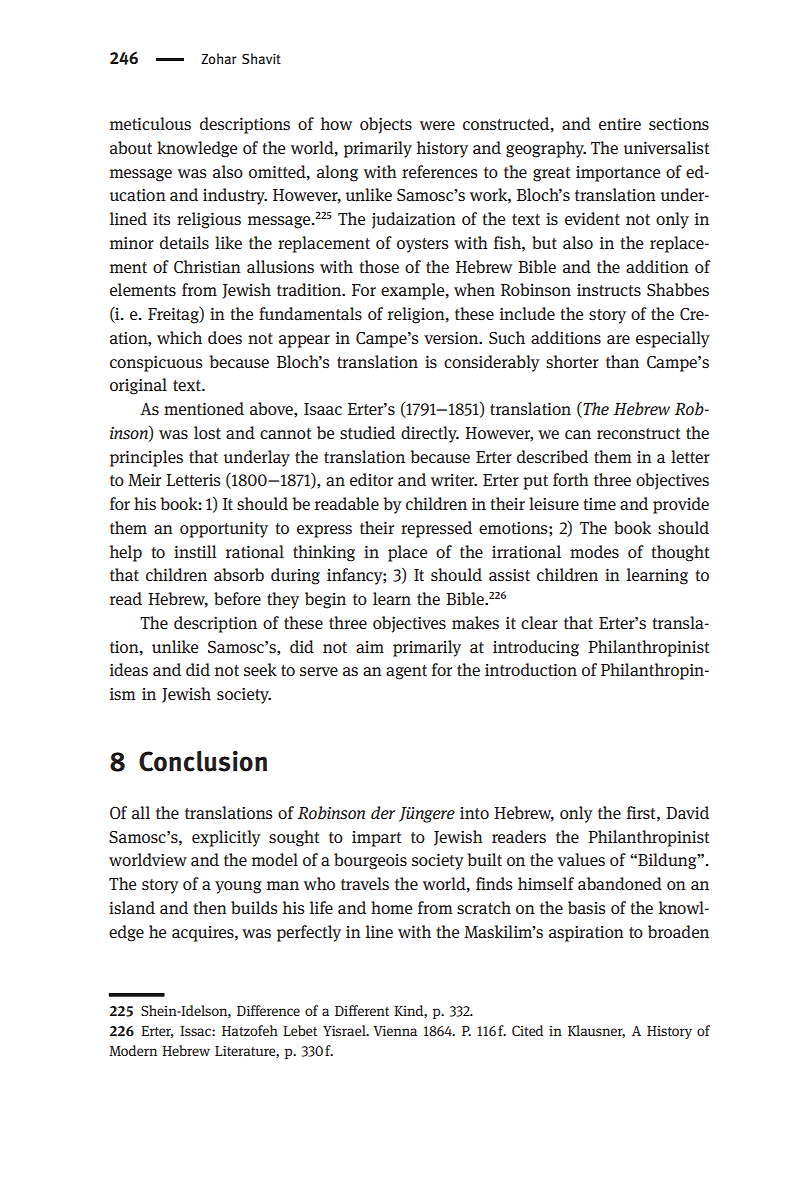 This document has width=802, height=1191. Describe the element at coordinates (622, 361) in the document. I see `than` at that location.
